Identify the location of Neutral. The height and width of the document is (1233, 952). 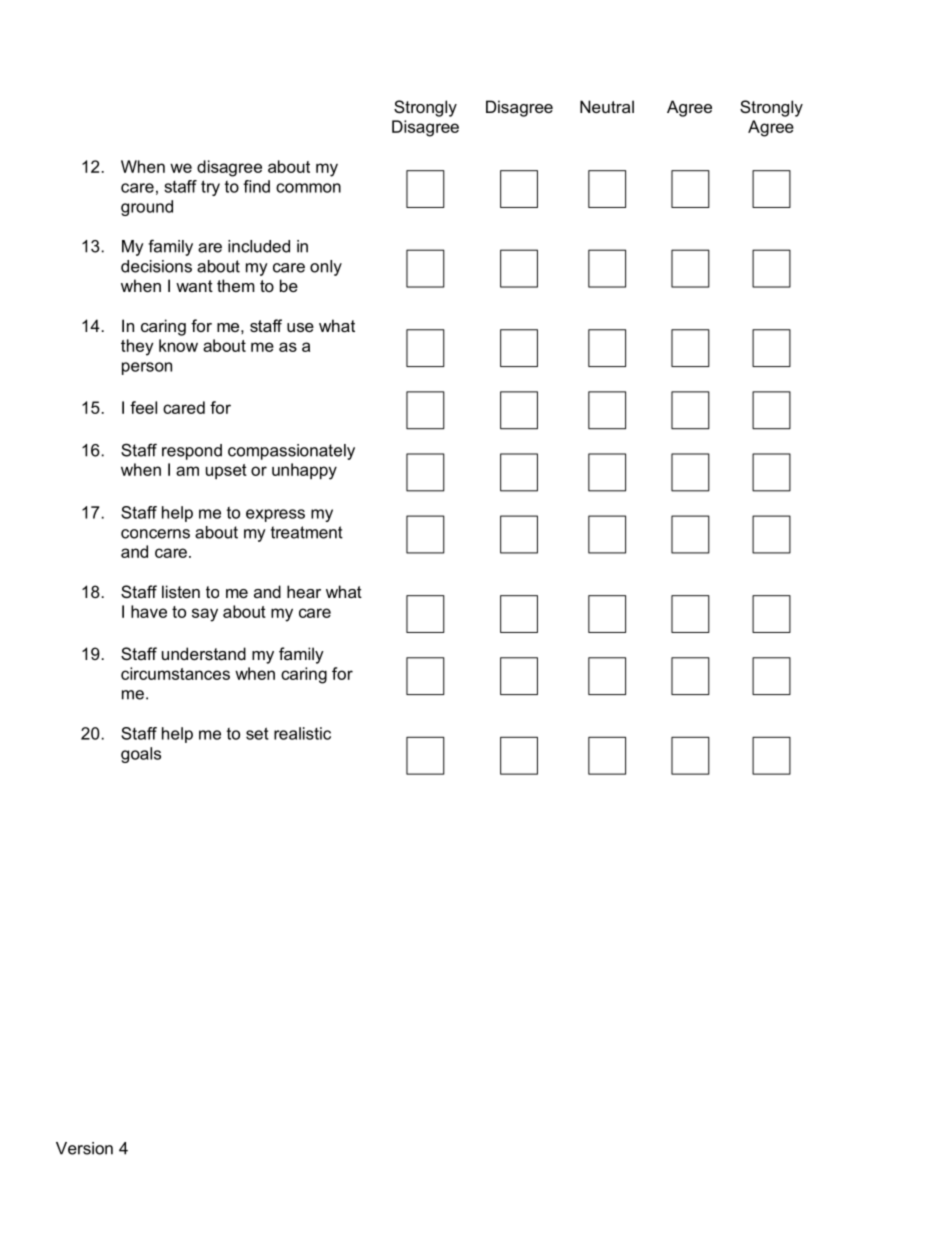
(607, 106).
